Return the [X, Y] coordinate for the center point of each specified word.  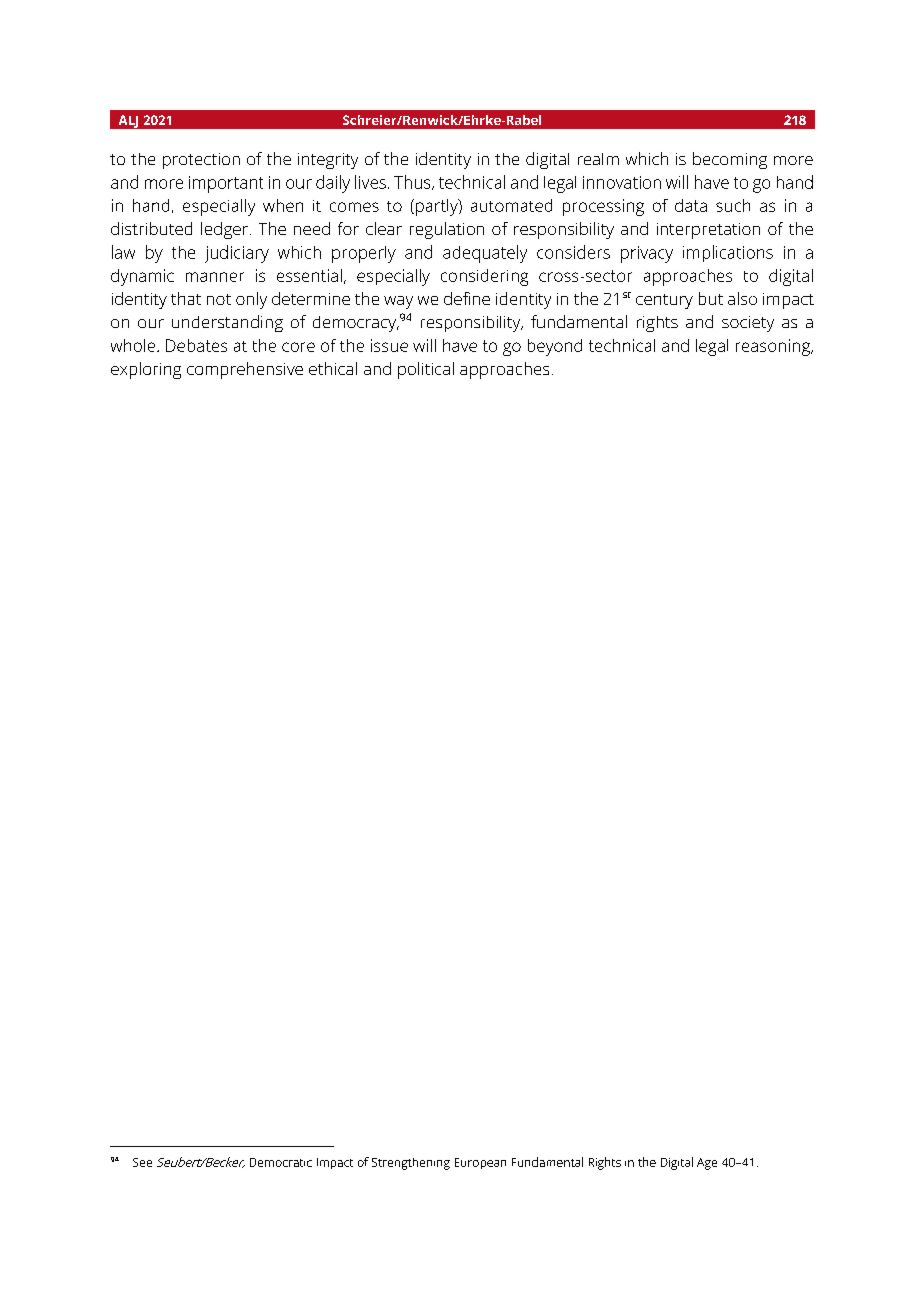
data [691, 205]
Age [707, 1164]
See [142, 1162]
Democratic [281, 1162]
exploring [146, 370]
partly [438, 207]
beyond [555, 347]
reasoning [774, 347]
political [426, 370]
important [226, 184]
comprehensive [245, 370]
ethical [333, 368]
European [480, 1163]
